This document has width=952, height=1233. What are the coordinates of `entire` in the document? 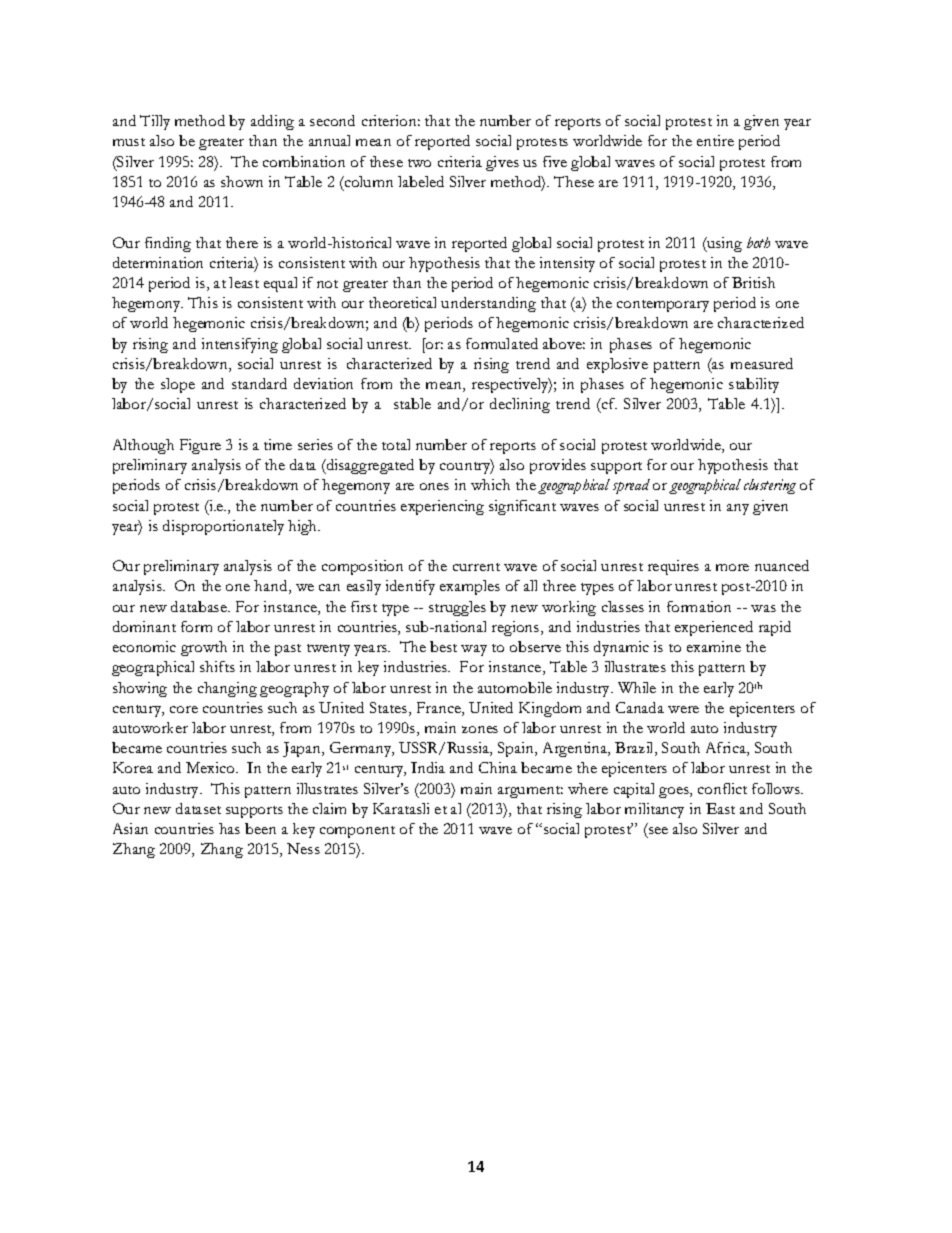 It's located at (715, 140).
